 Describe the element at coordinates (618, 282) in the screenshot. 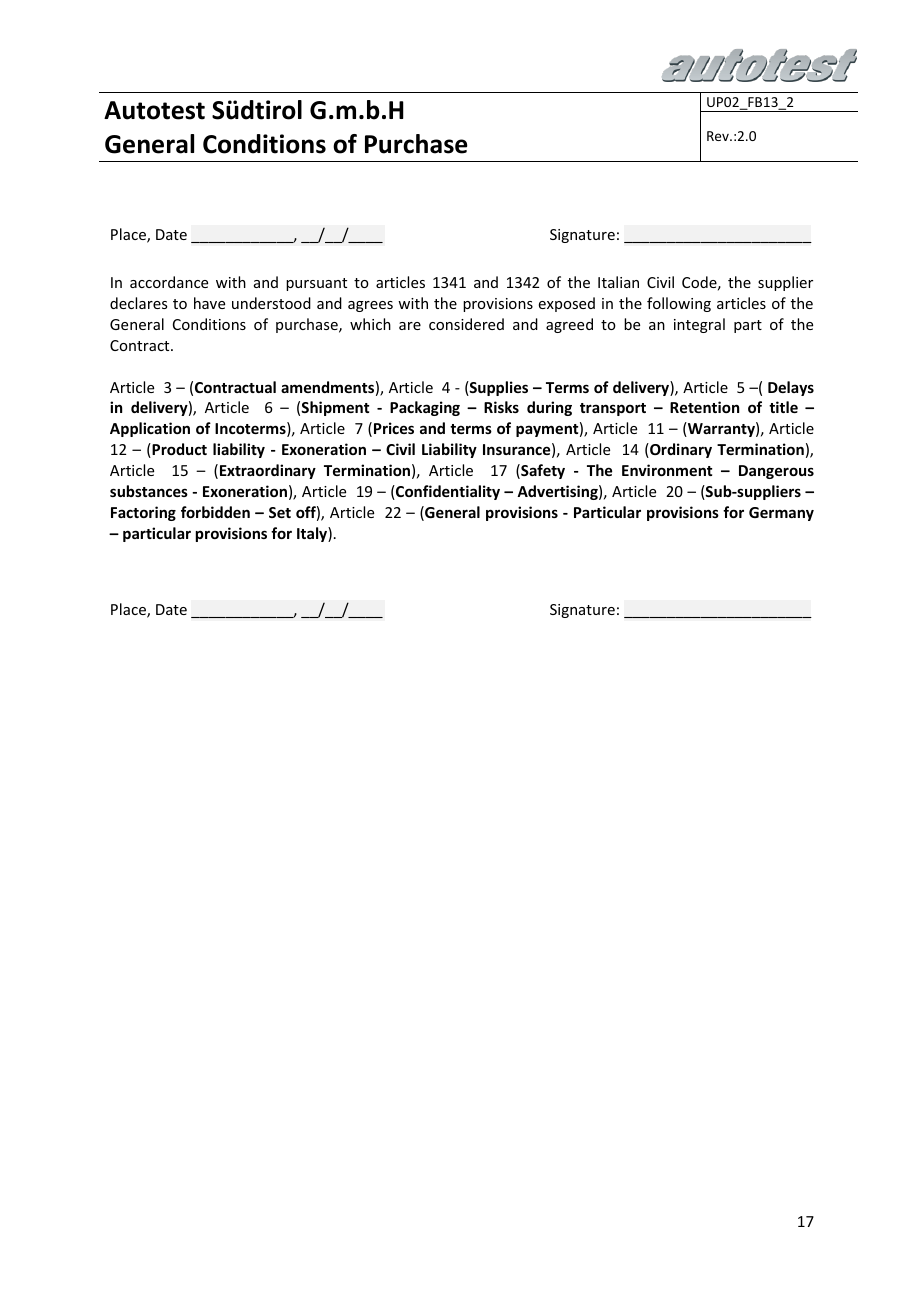

I see `Italian` at that location.
